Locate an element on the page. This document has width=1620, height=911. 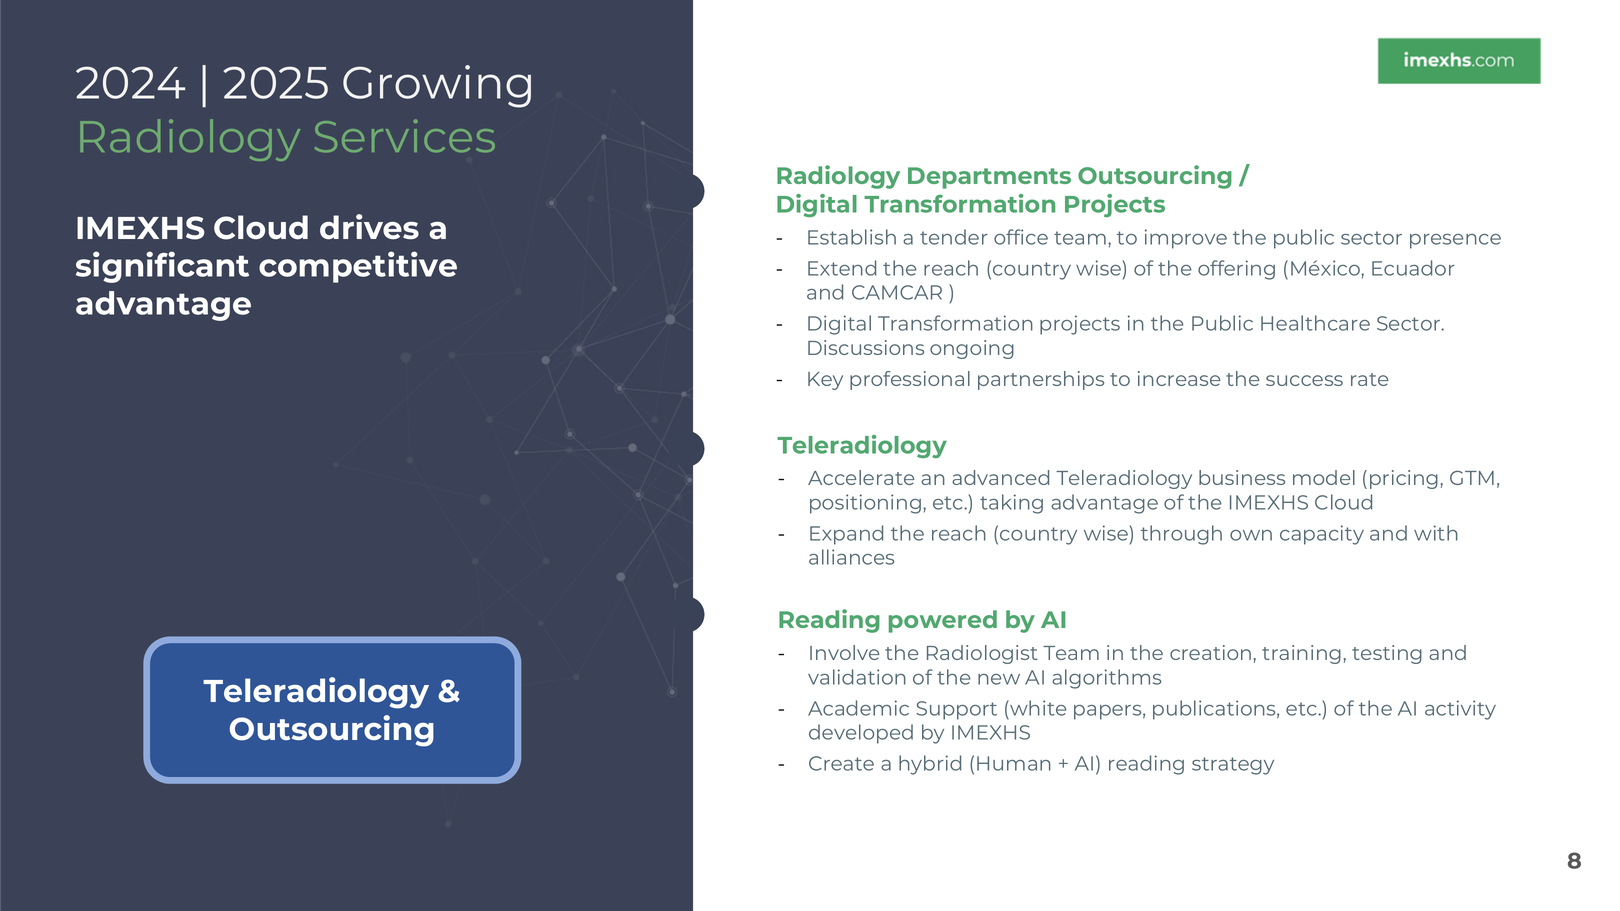
Services is located at coordinates (405, 135).
